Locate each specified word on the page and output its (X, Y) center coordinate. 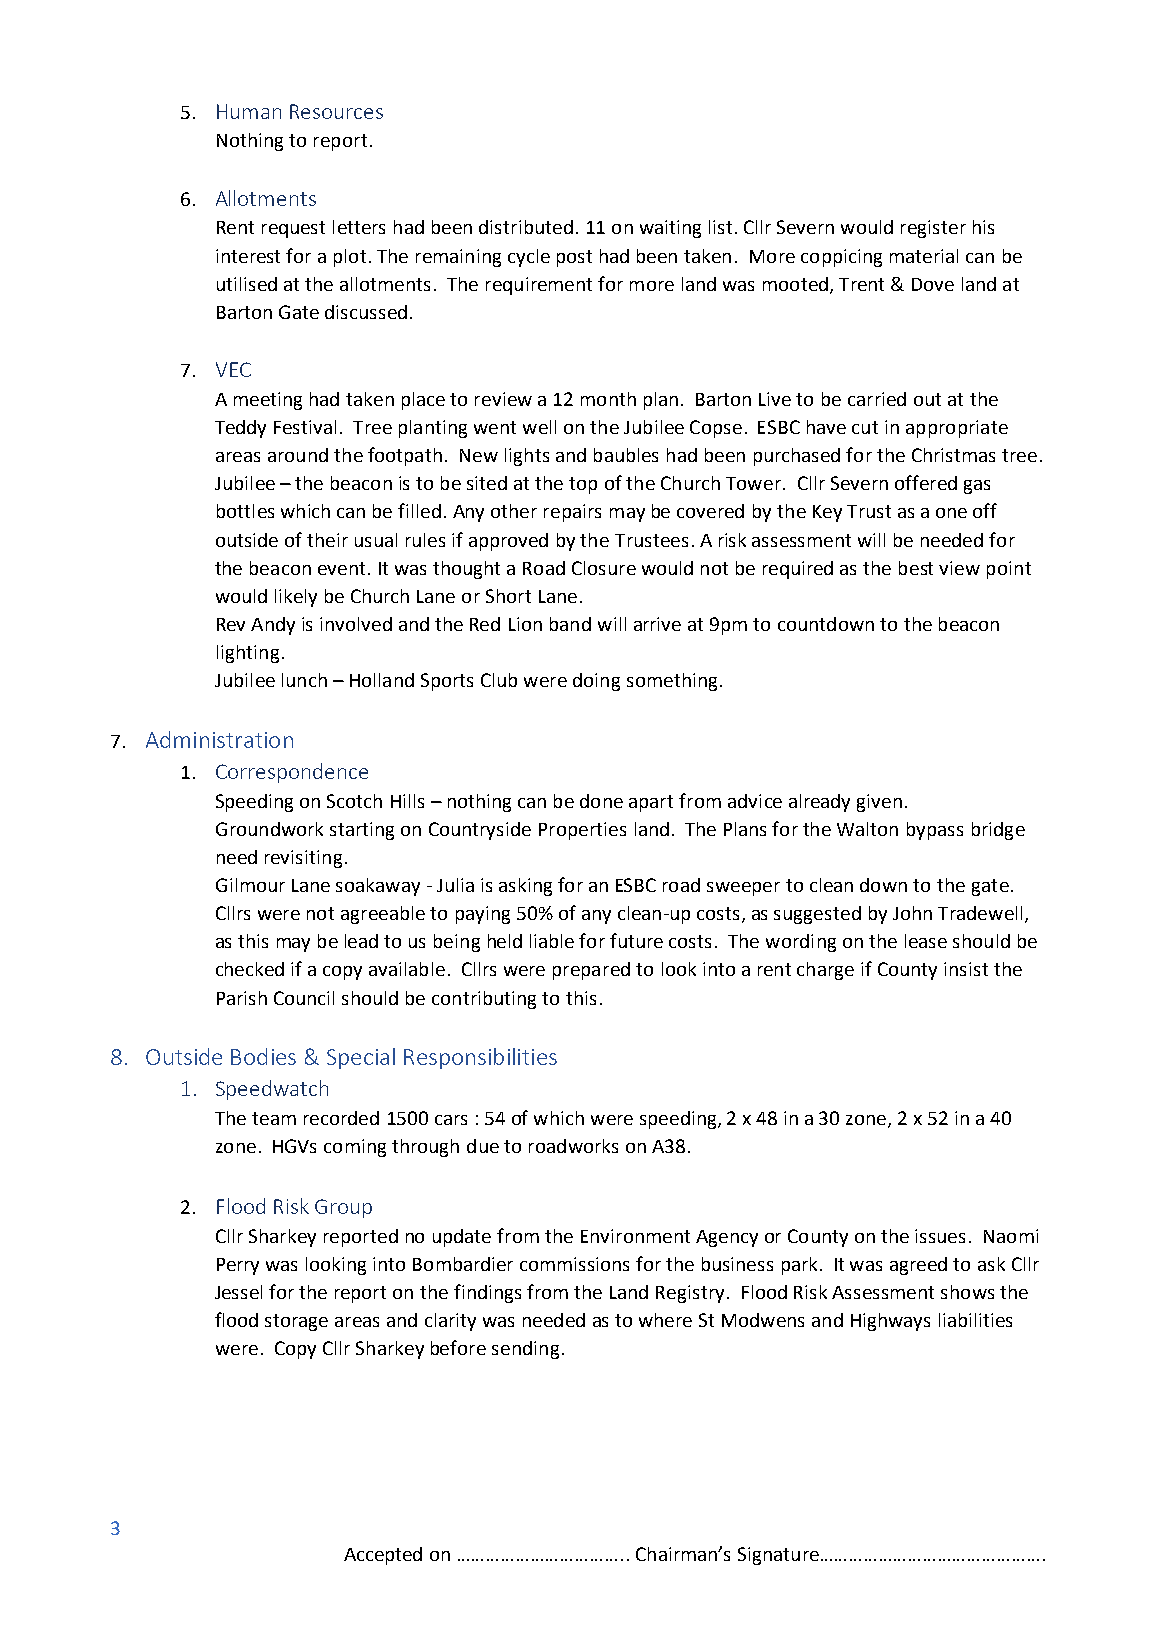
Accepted (383, 1556)
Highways (890, 1322)
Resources (336, 111)
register (933, 229)
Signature (778, 1556)
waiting (670, 229)
